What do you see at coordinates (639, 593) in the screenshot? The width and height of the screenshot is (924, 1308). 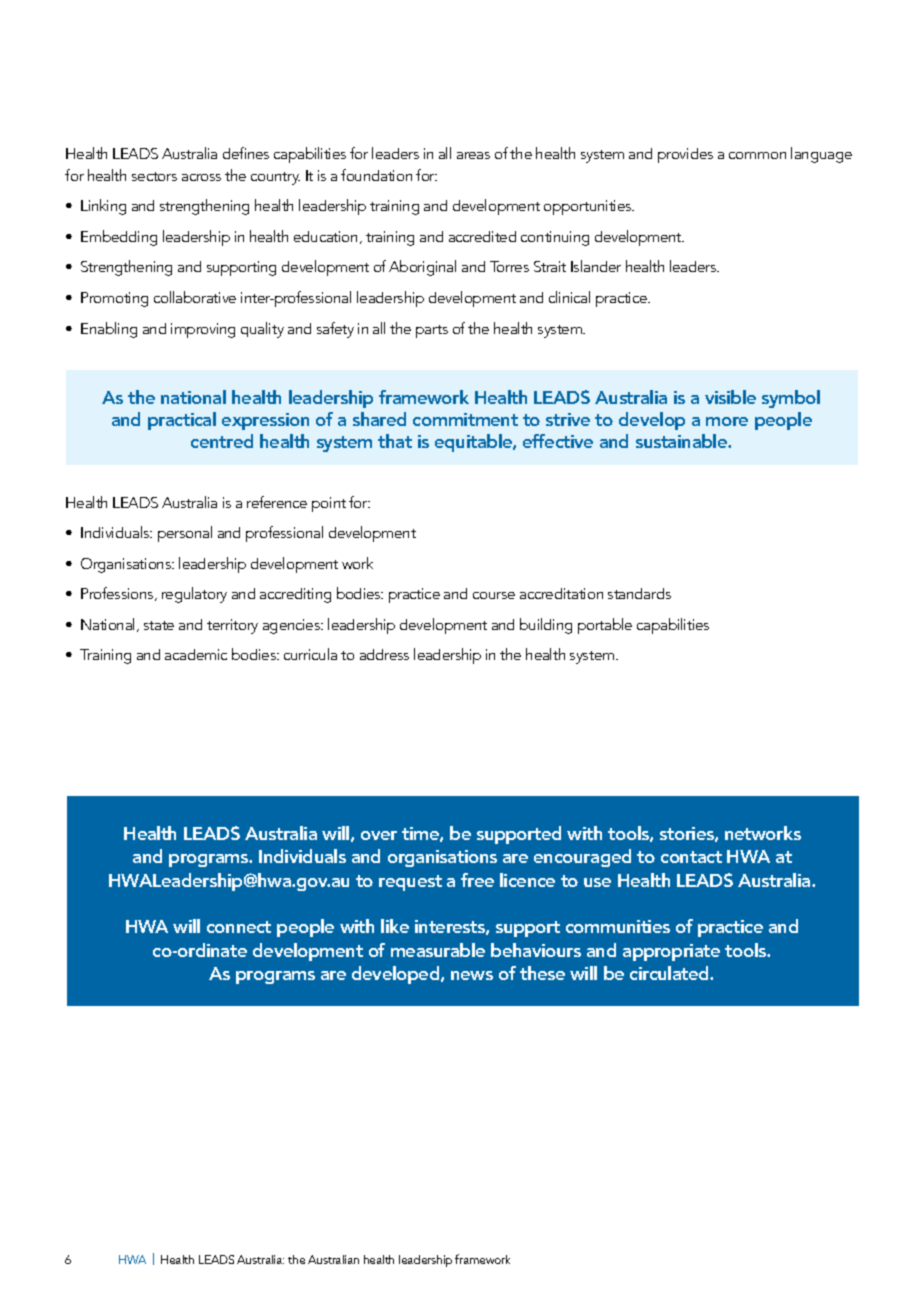 I see `standards` at bounding box center [639, 593].
